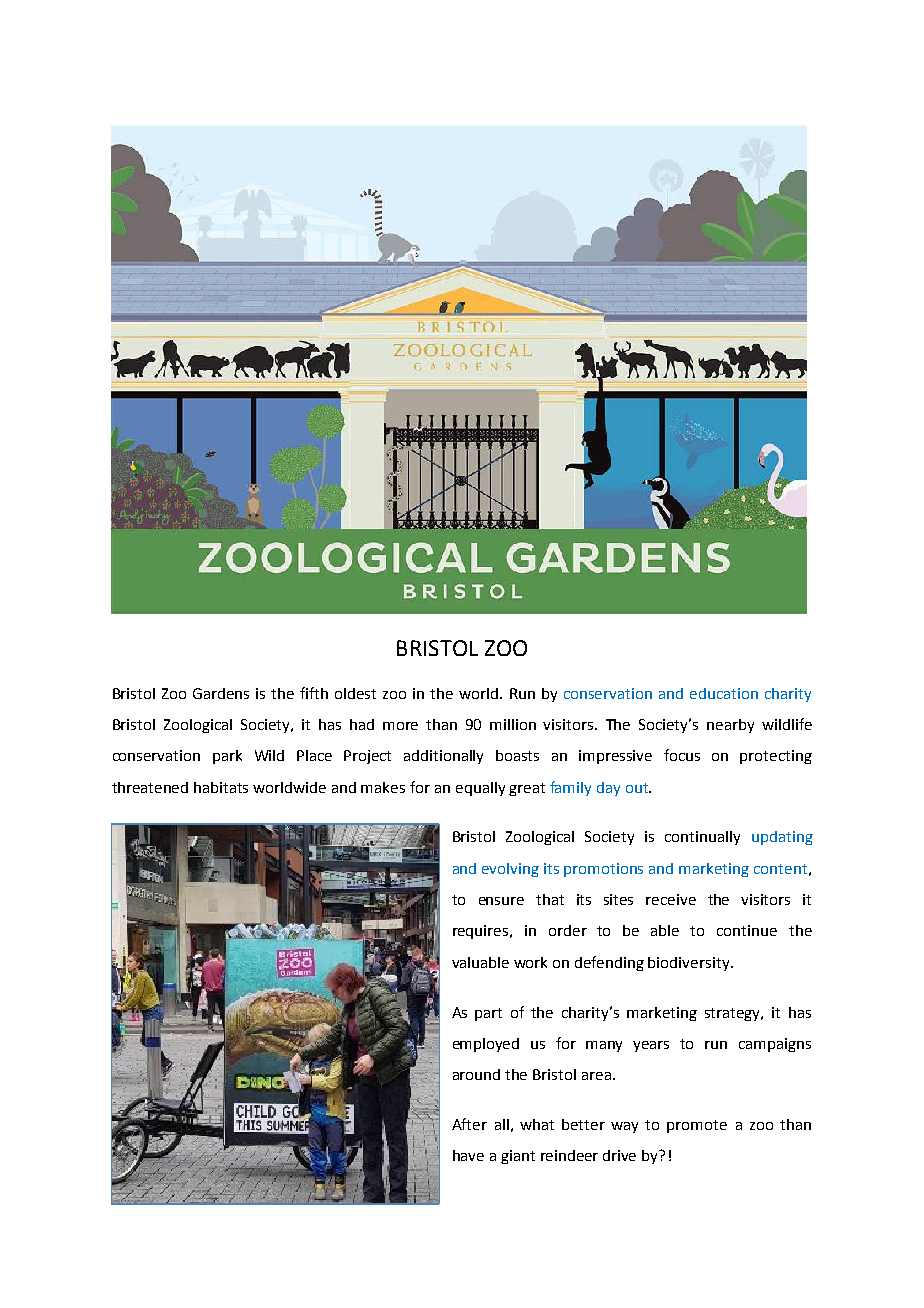 The height and width of the screenshot is (1308, 924). Describe the element at coordinates (724, 693) in the screenshot. I see `education` at that location.
